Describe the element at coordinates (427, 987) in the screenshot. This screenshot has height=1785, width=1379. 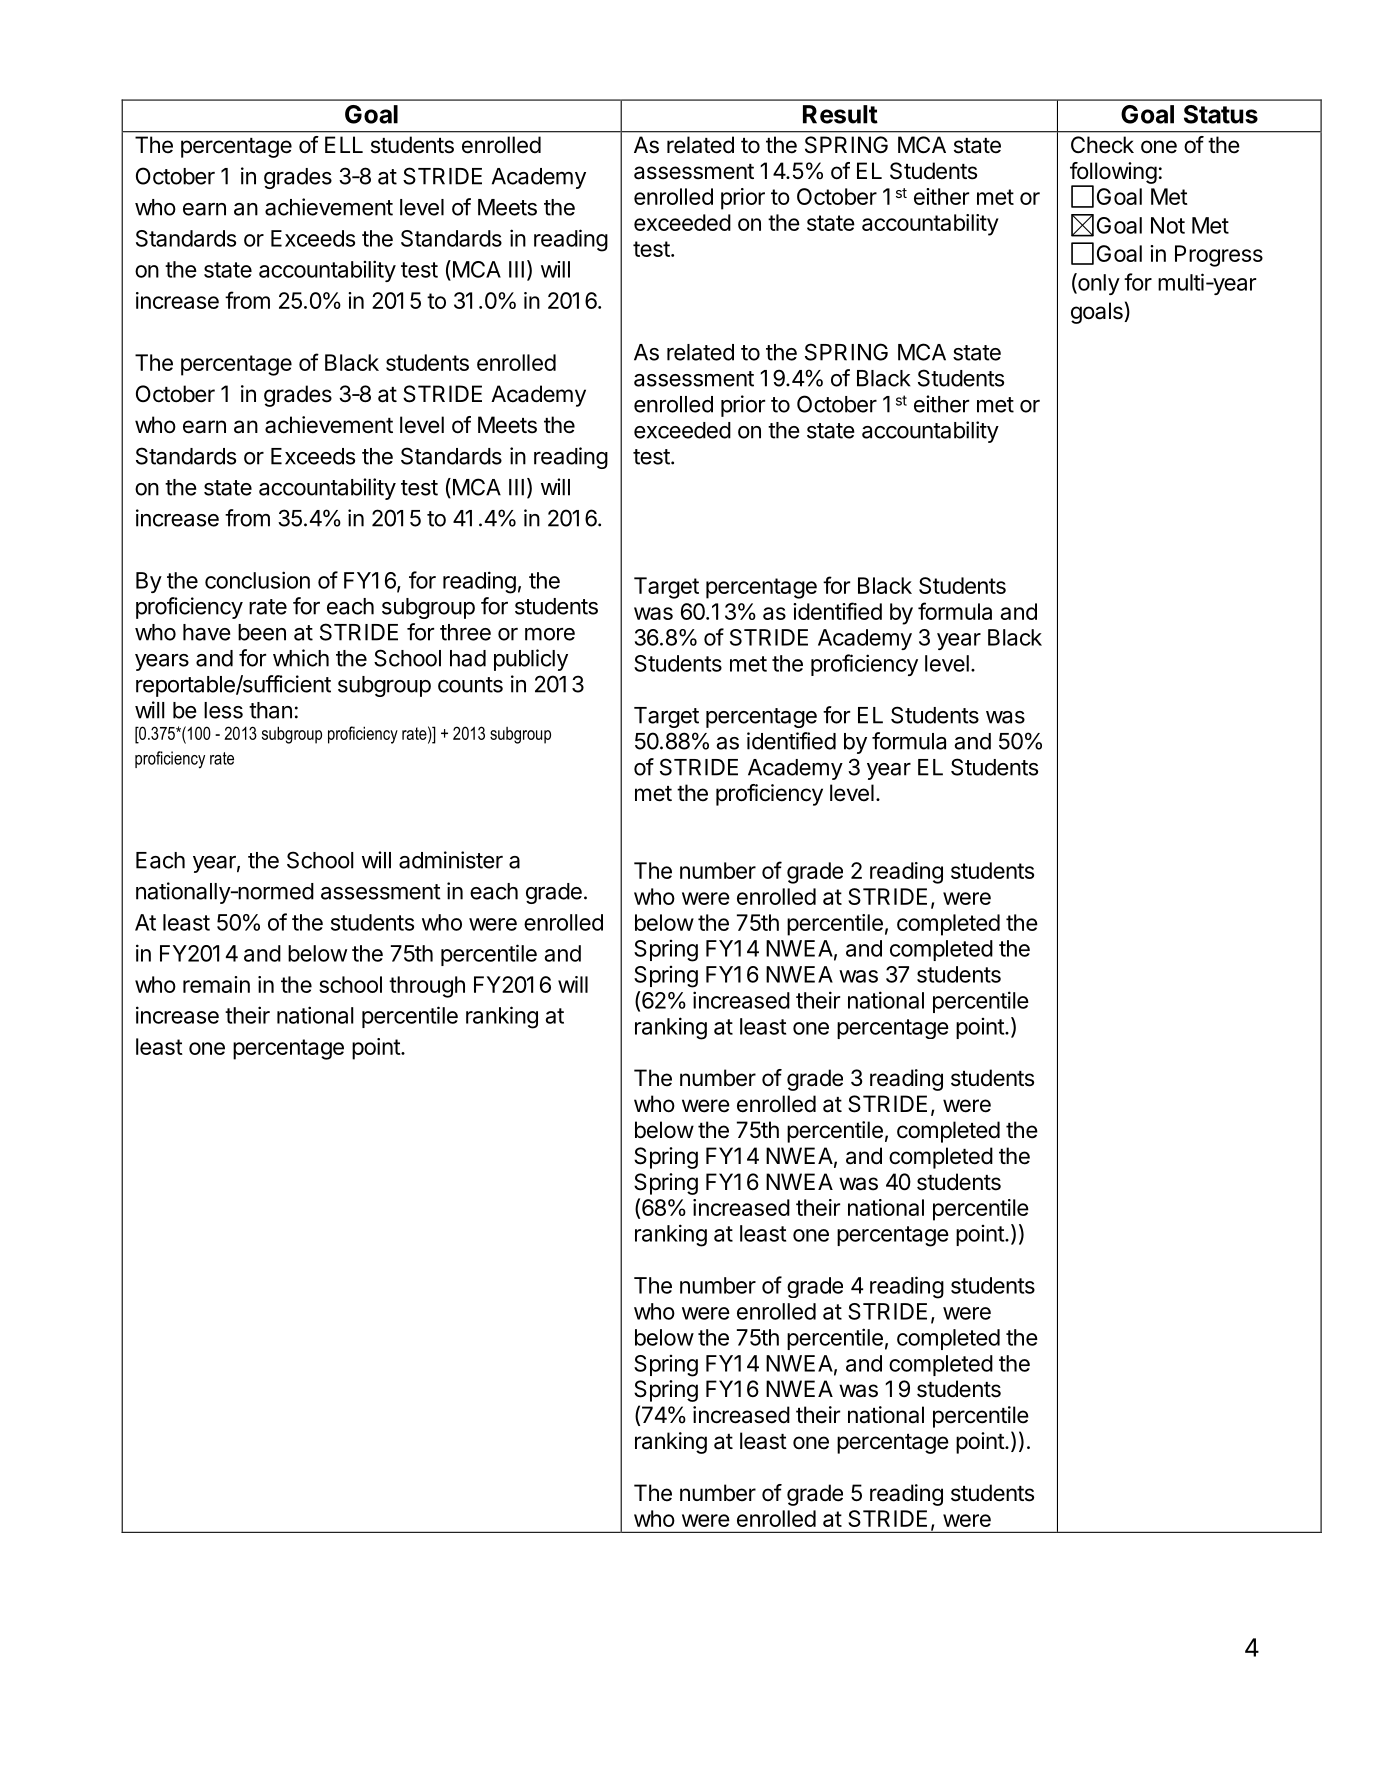
I see `through` at that location.
